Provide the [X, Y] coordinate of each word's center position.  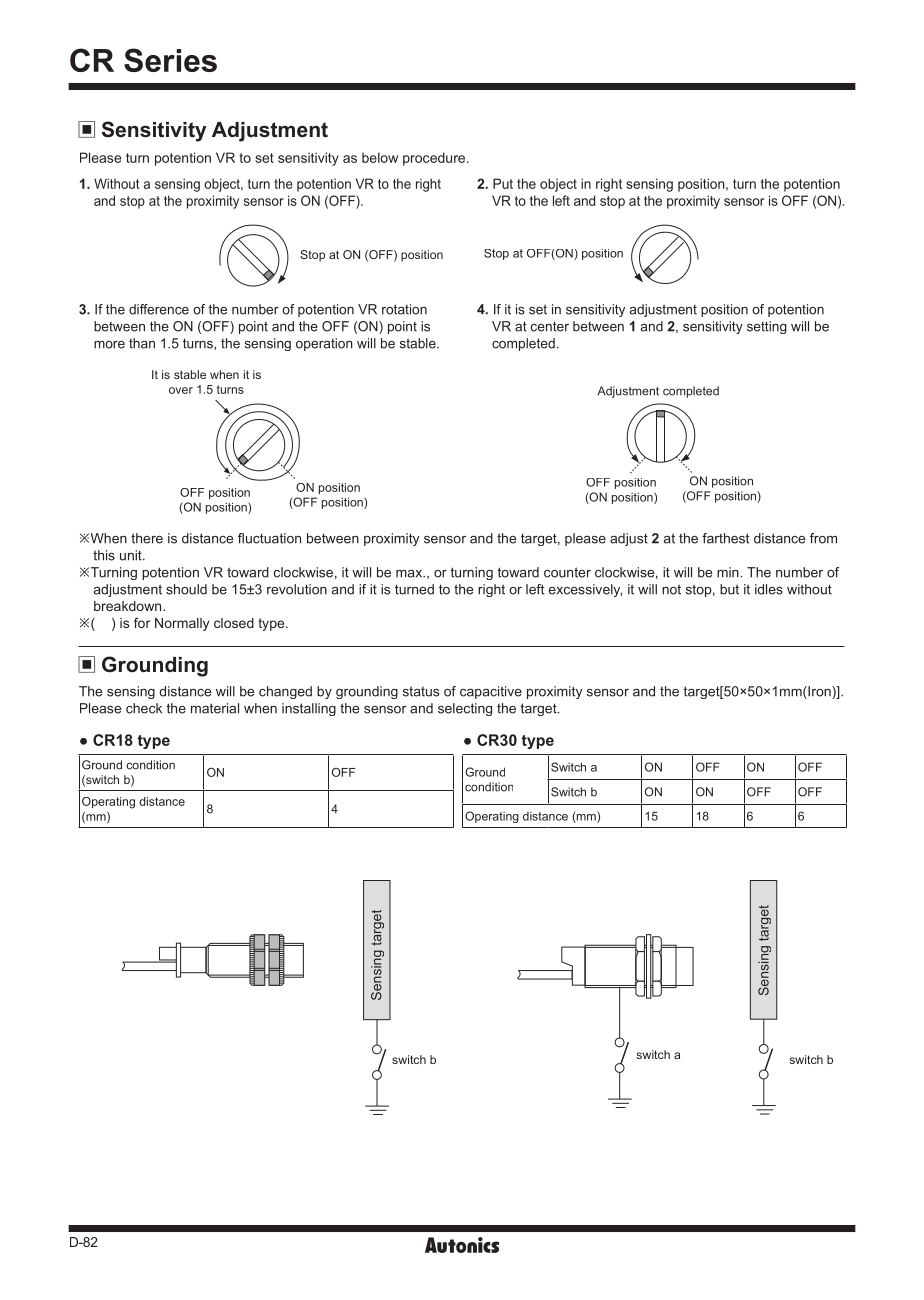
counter [567, 572]
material [215, 708]
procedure [435, 159]
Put [503, 183]
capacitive [491, 692]
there [147, 538]
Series [170, 60]
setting [767, 327]
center [550, 326]
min [729, 572]
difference [159, 309]
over [181, 390]
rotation [404, 309]
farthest [725, 538]
